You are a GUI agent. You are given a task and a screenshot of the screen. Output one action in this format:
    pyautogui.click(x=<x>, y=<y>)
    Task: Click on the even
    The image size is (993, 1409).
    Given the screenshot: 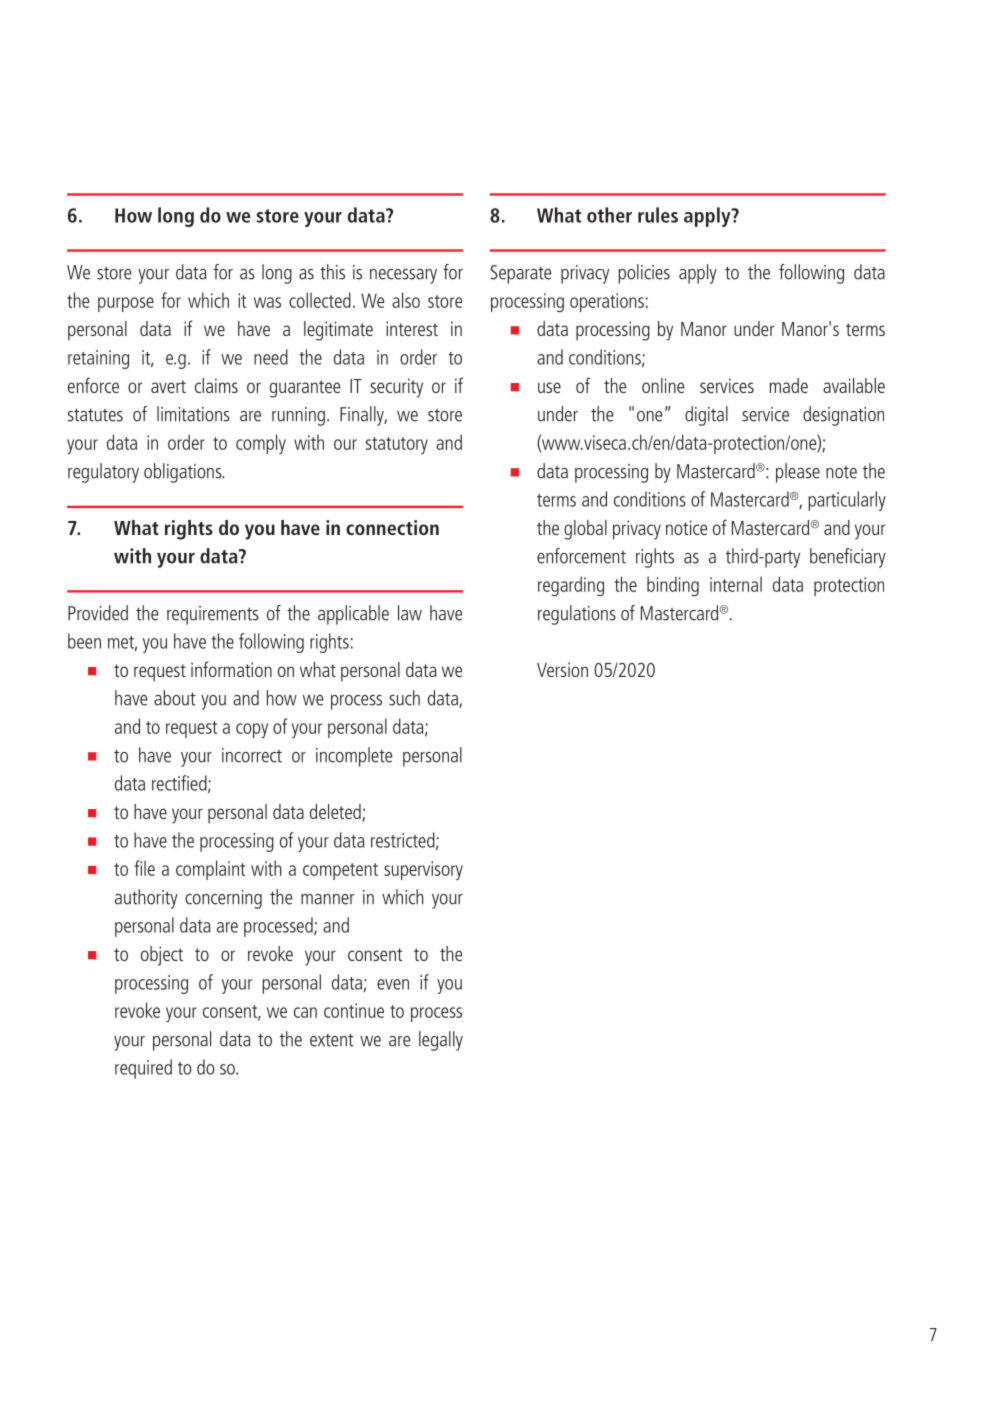 What is the action you would take?
    pyautogui.click(x=393, y=984)
